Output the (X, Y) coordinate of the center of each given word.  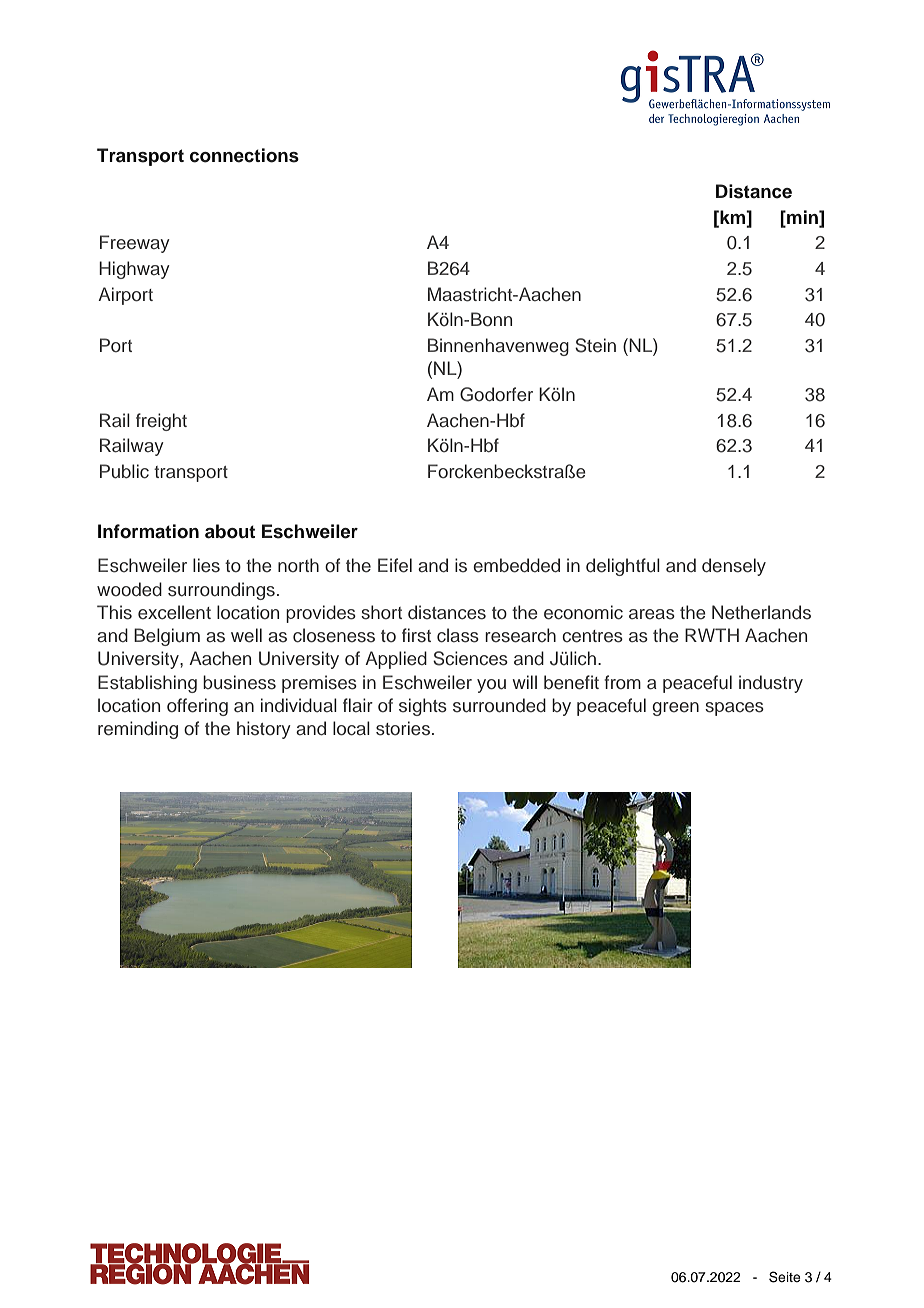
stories (403, 728)
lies (206, 565)
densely (734, 567)
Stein (595, 345)
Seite (785, 1277)
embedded (516, 565)
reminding (138, 730)
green (675, 709)
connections (244, 155)
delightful (623, 567)
